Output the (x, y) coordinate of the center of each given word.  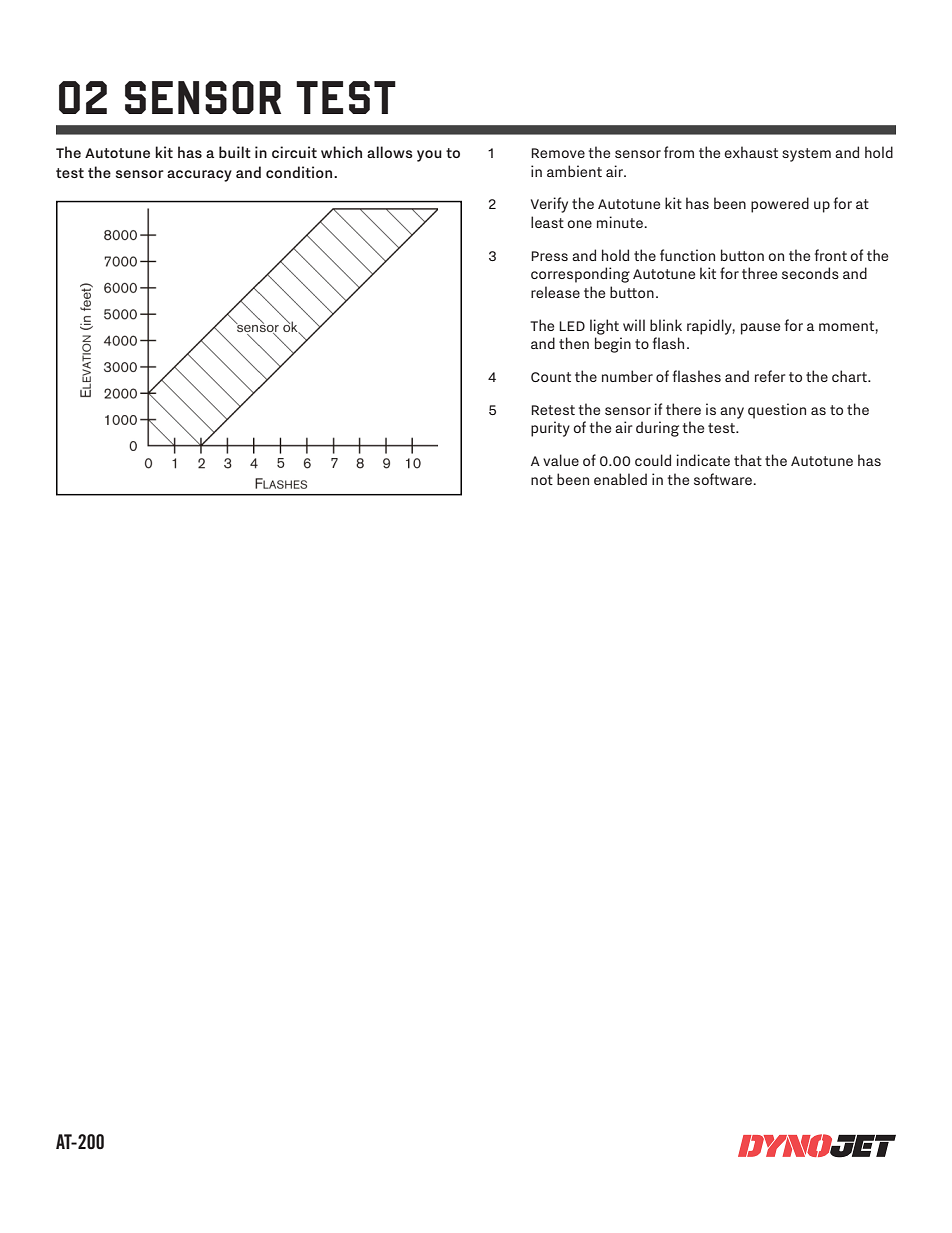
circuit (294, 152)
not (542, 480)
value (561, 460)
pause (760, 329)
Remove (558, 153)
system (806, 155)
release (555, 292)
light (604, 327)
